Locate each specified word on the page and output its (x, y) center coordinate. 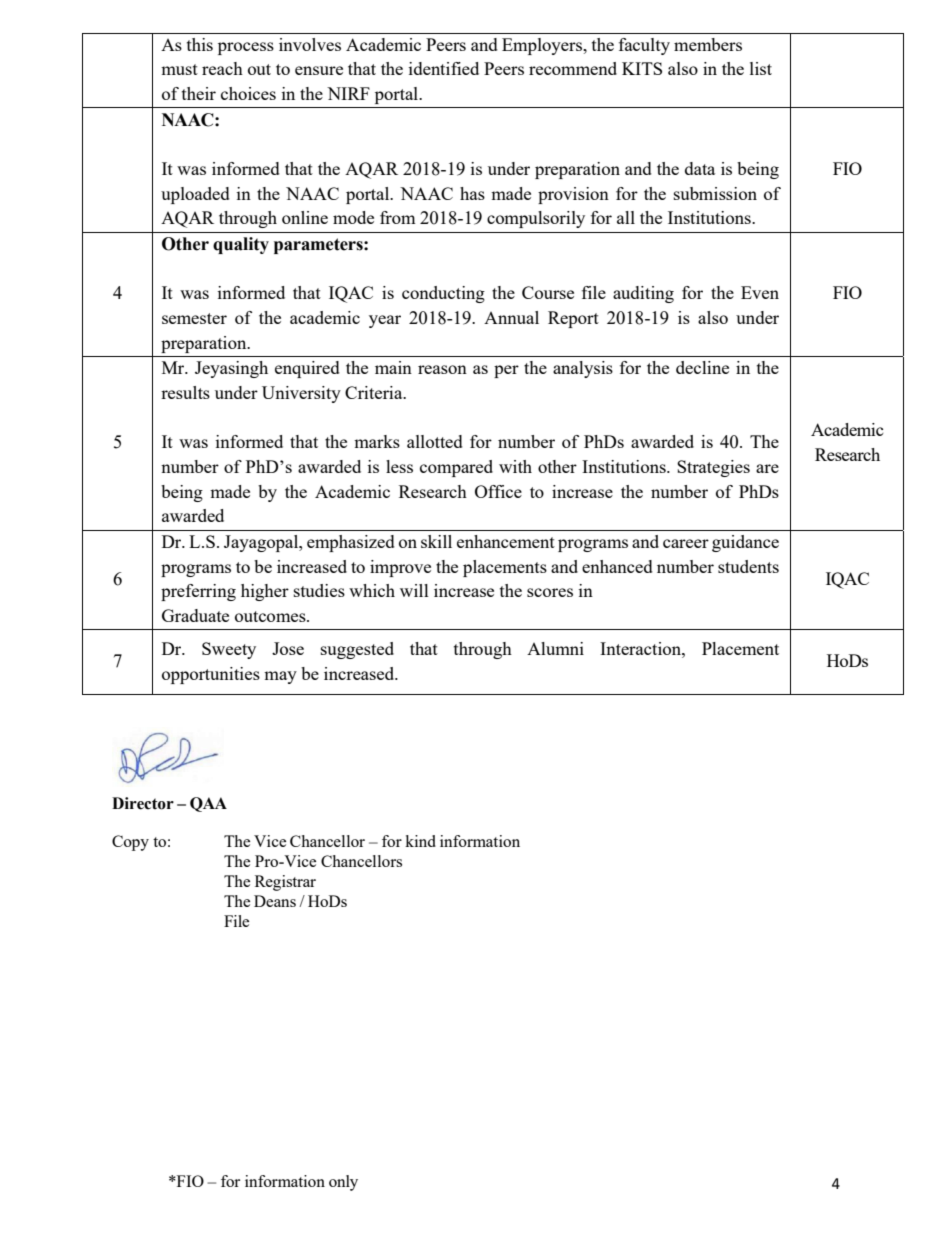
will (414, 590)
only (343, 1183)
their (199, 93)
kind (420, 841)
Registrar (285, 883)
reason (442, 369)
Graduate (195, 615)
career (686, 543)
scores (550, 592)
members (708, 44)
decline (702, 367)
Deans (275, 901)
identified (444, 68)
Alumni (555, 648)
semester (194, 318)
